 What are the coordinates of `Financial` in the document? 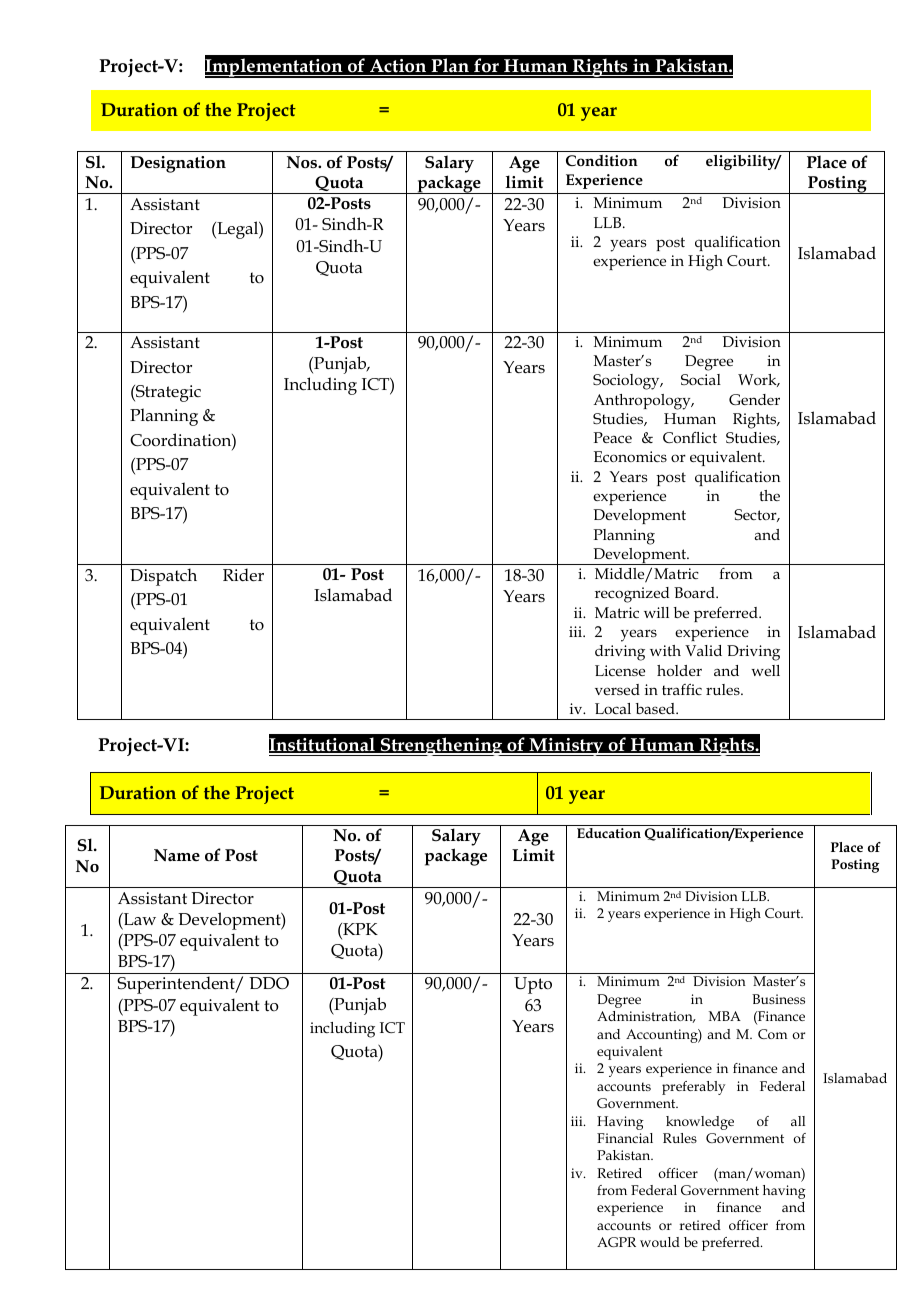 It's located at (625, 1138).
